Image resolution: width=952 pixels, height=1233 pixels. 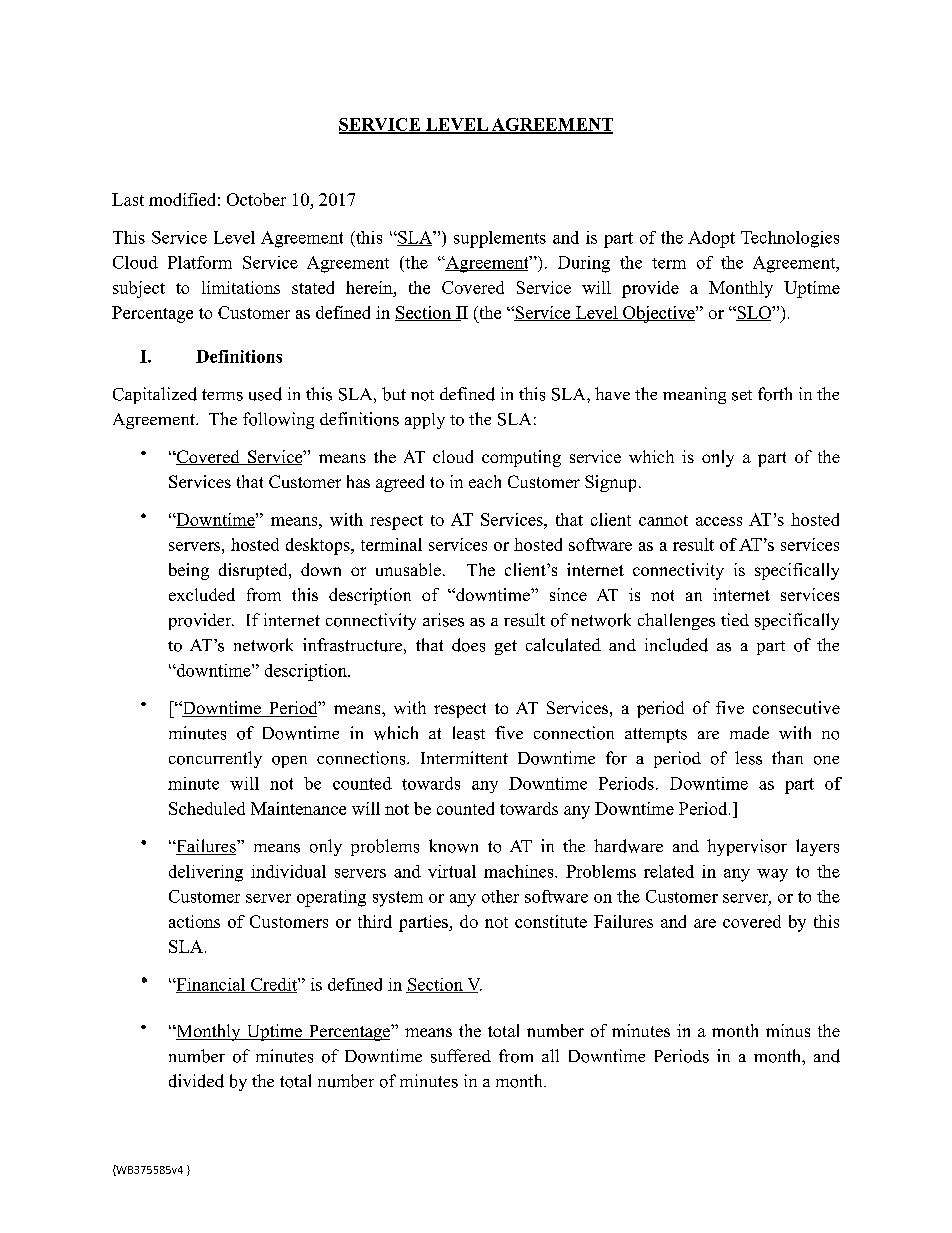 I want to click on apply, so click(x=425, y=421).
